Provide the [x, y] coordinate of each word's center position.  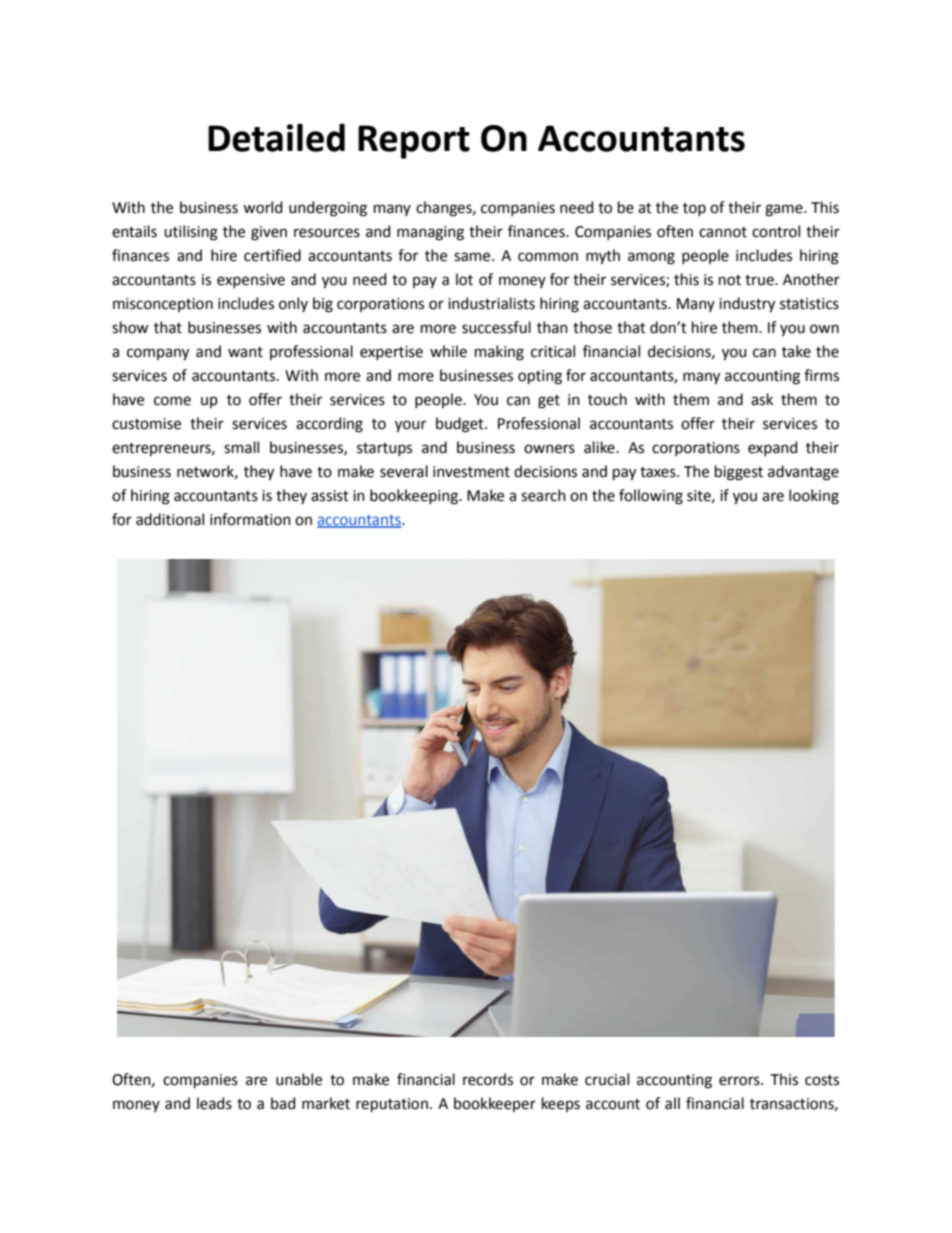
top [694, 209]
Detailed [276, 137]
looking [814, 497]
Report [414, 142]
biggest [739, 473]
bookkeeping [415, 497]
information [250, 519]
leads [214, 1103]
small [241, 447]
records [488, 1079]
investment [471, 472]
